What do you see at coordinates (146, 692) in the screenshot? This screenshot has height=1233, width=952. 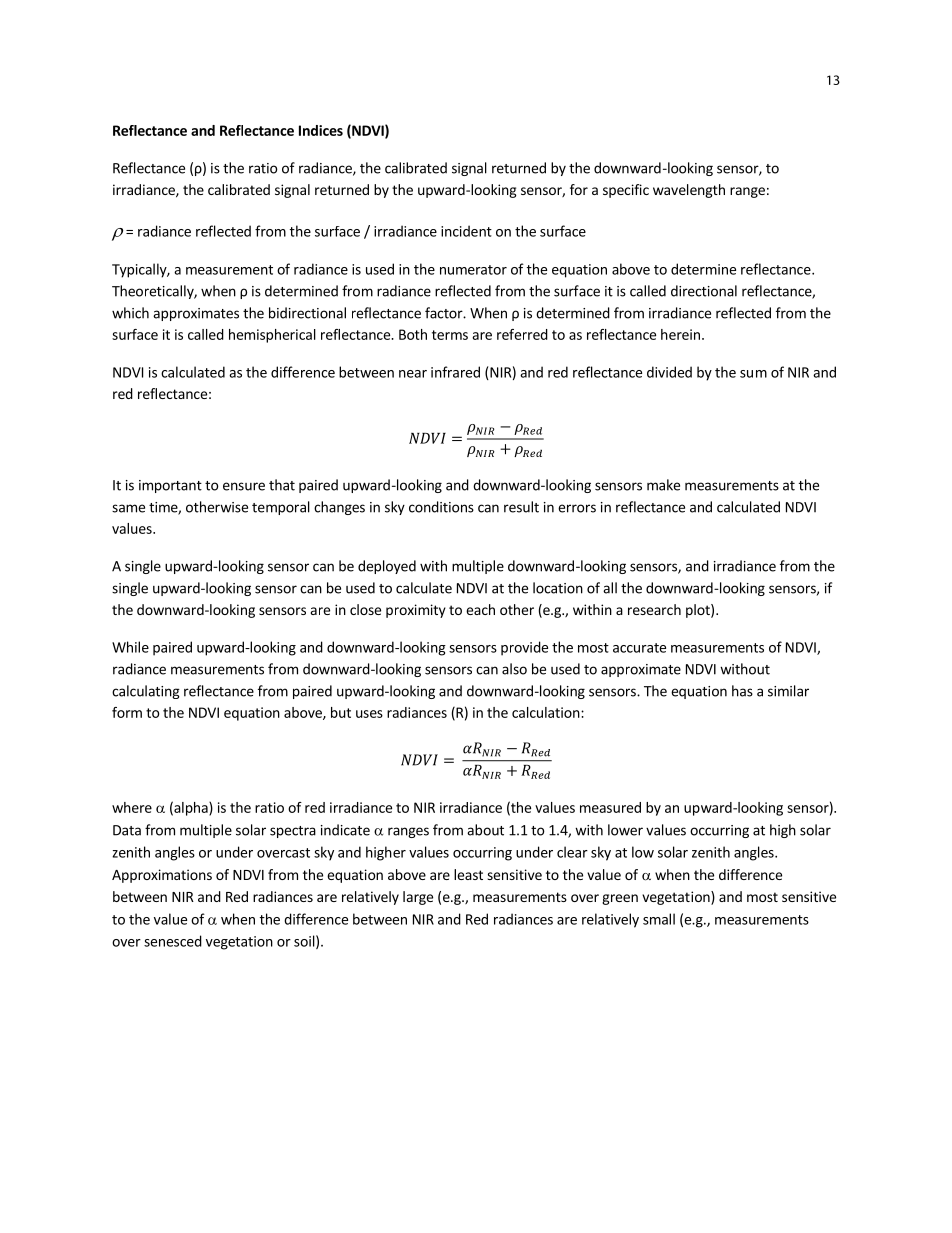 I see `calculating` at bounding box center [146, 692].
